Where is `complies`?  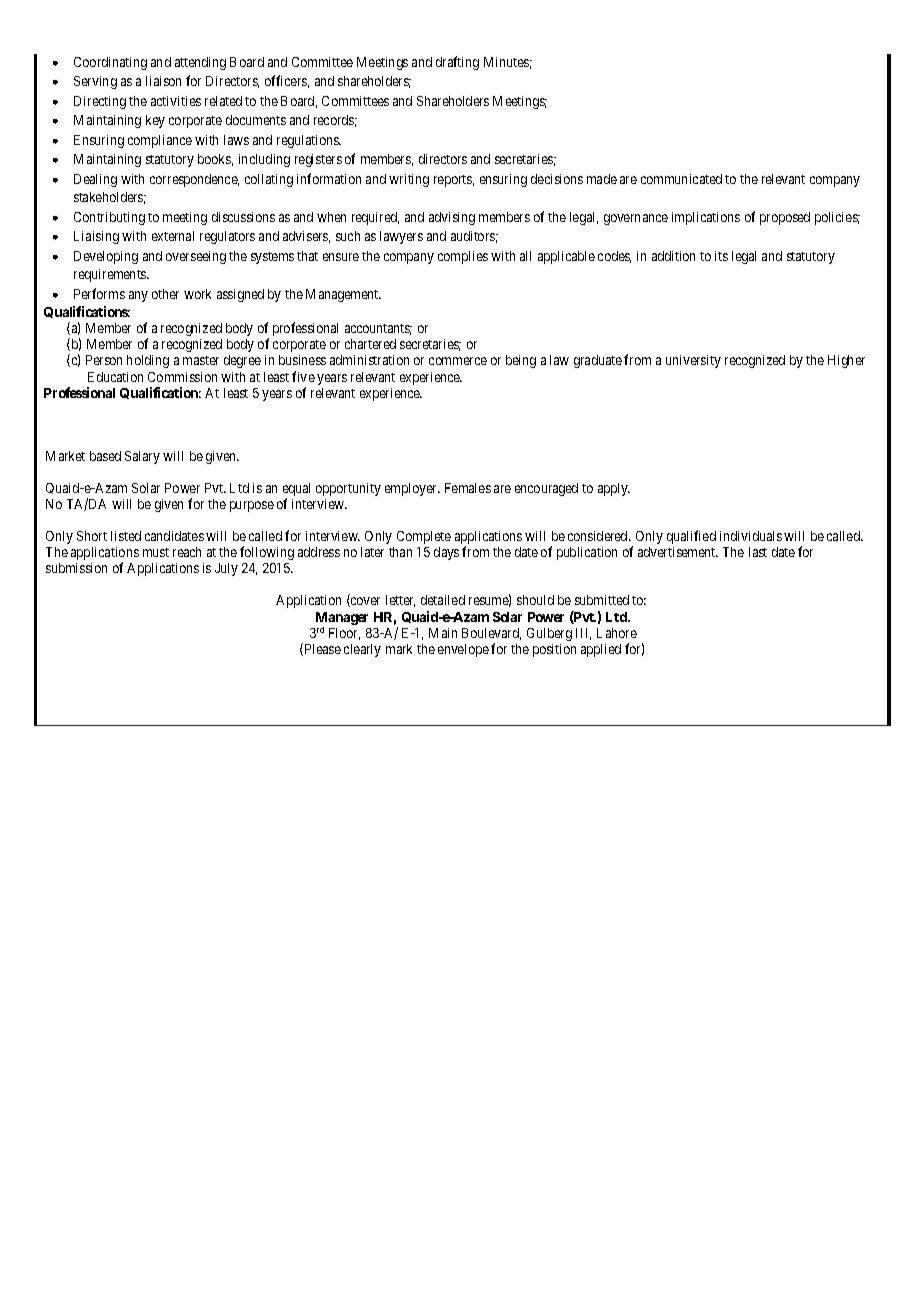 complies is located at coordinates (463, 257).
